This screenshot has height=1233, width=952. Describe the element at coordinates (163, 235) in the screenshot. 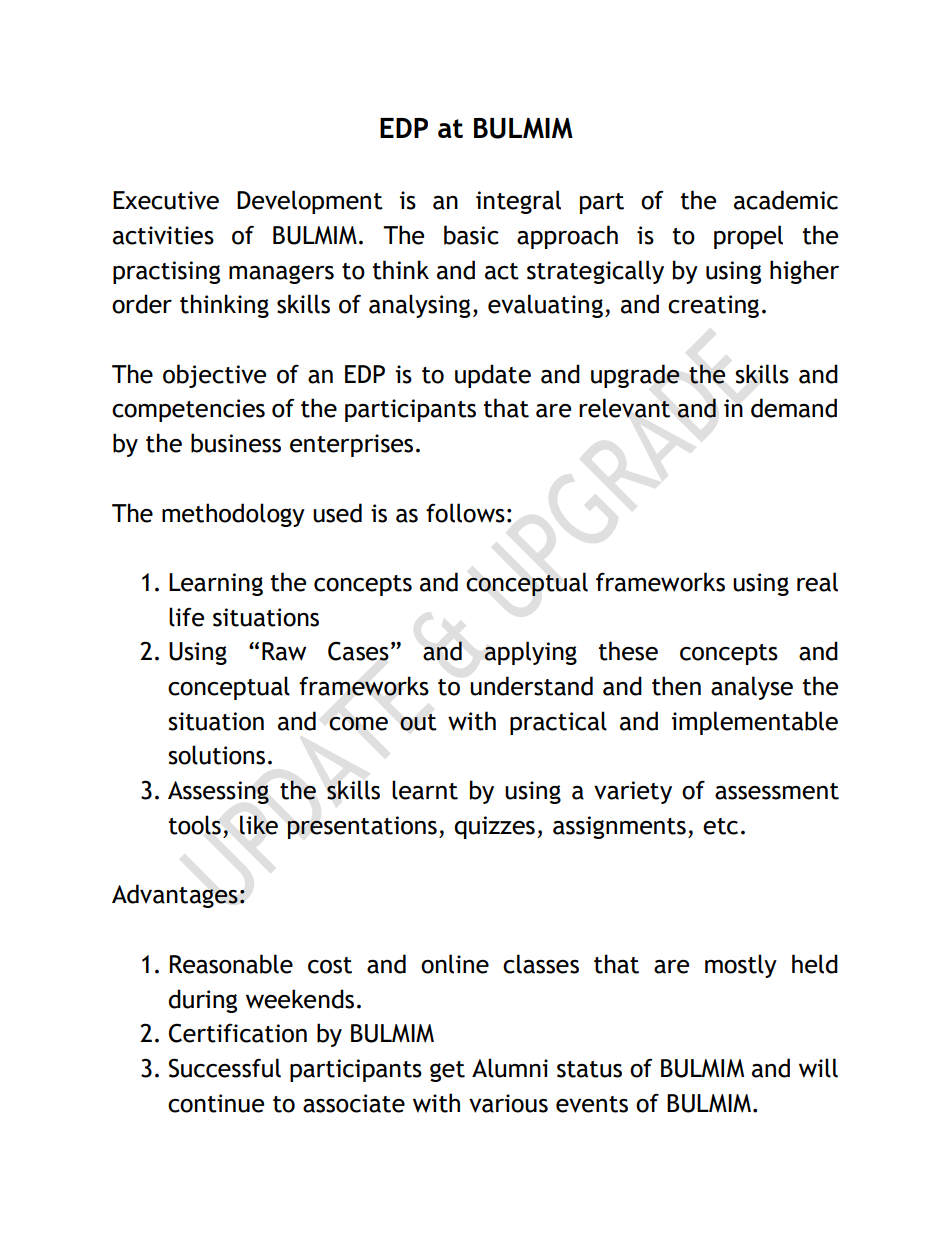

I see `activities` at that location.
